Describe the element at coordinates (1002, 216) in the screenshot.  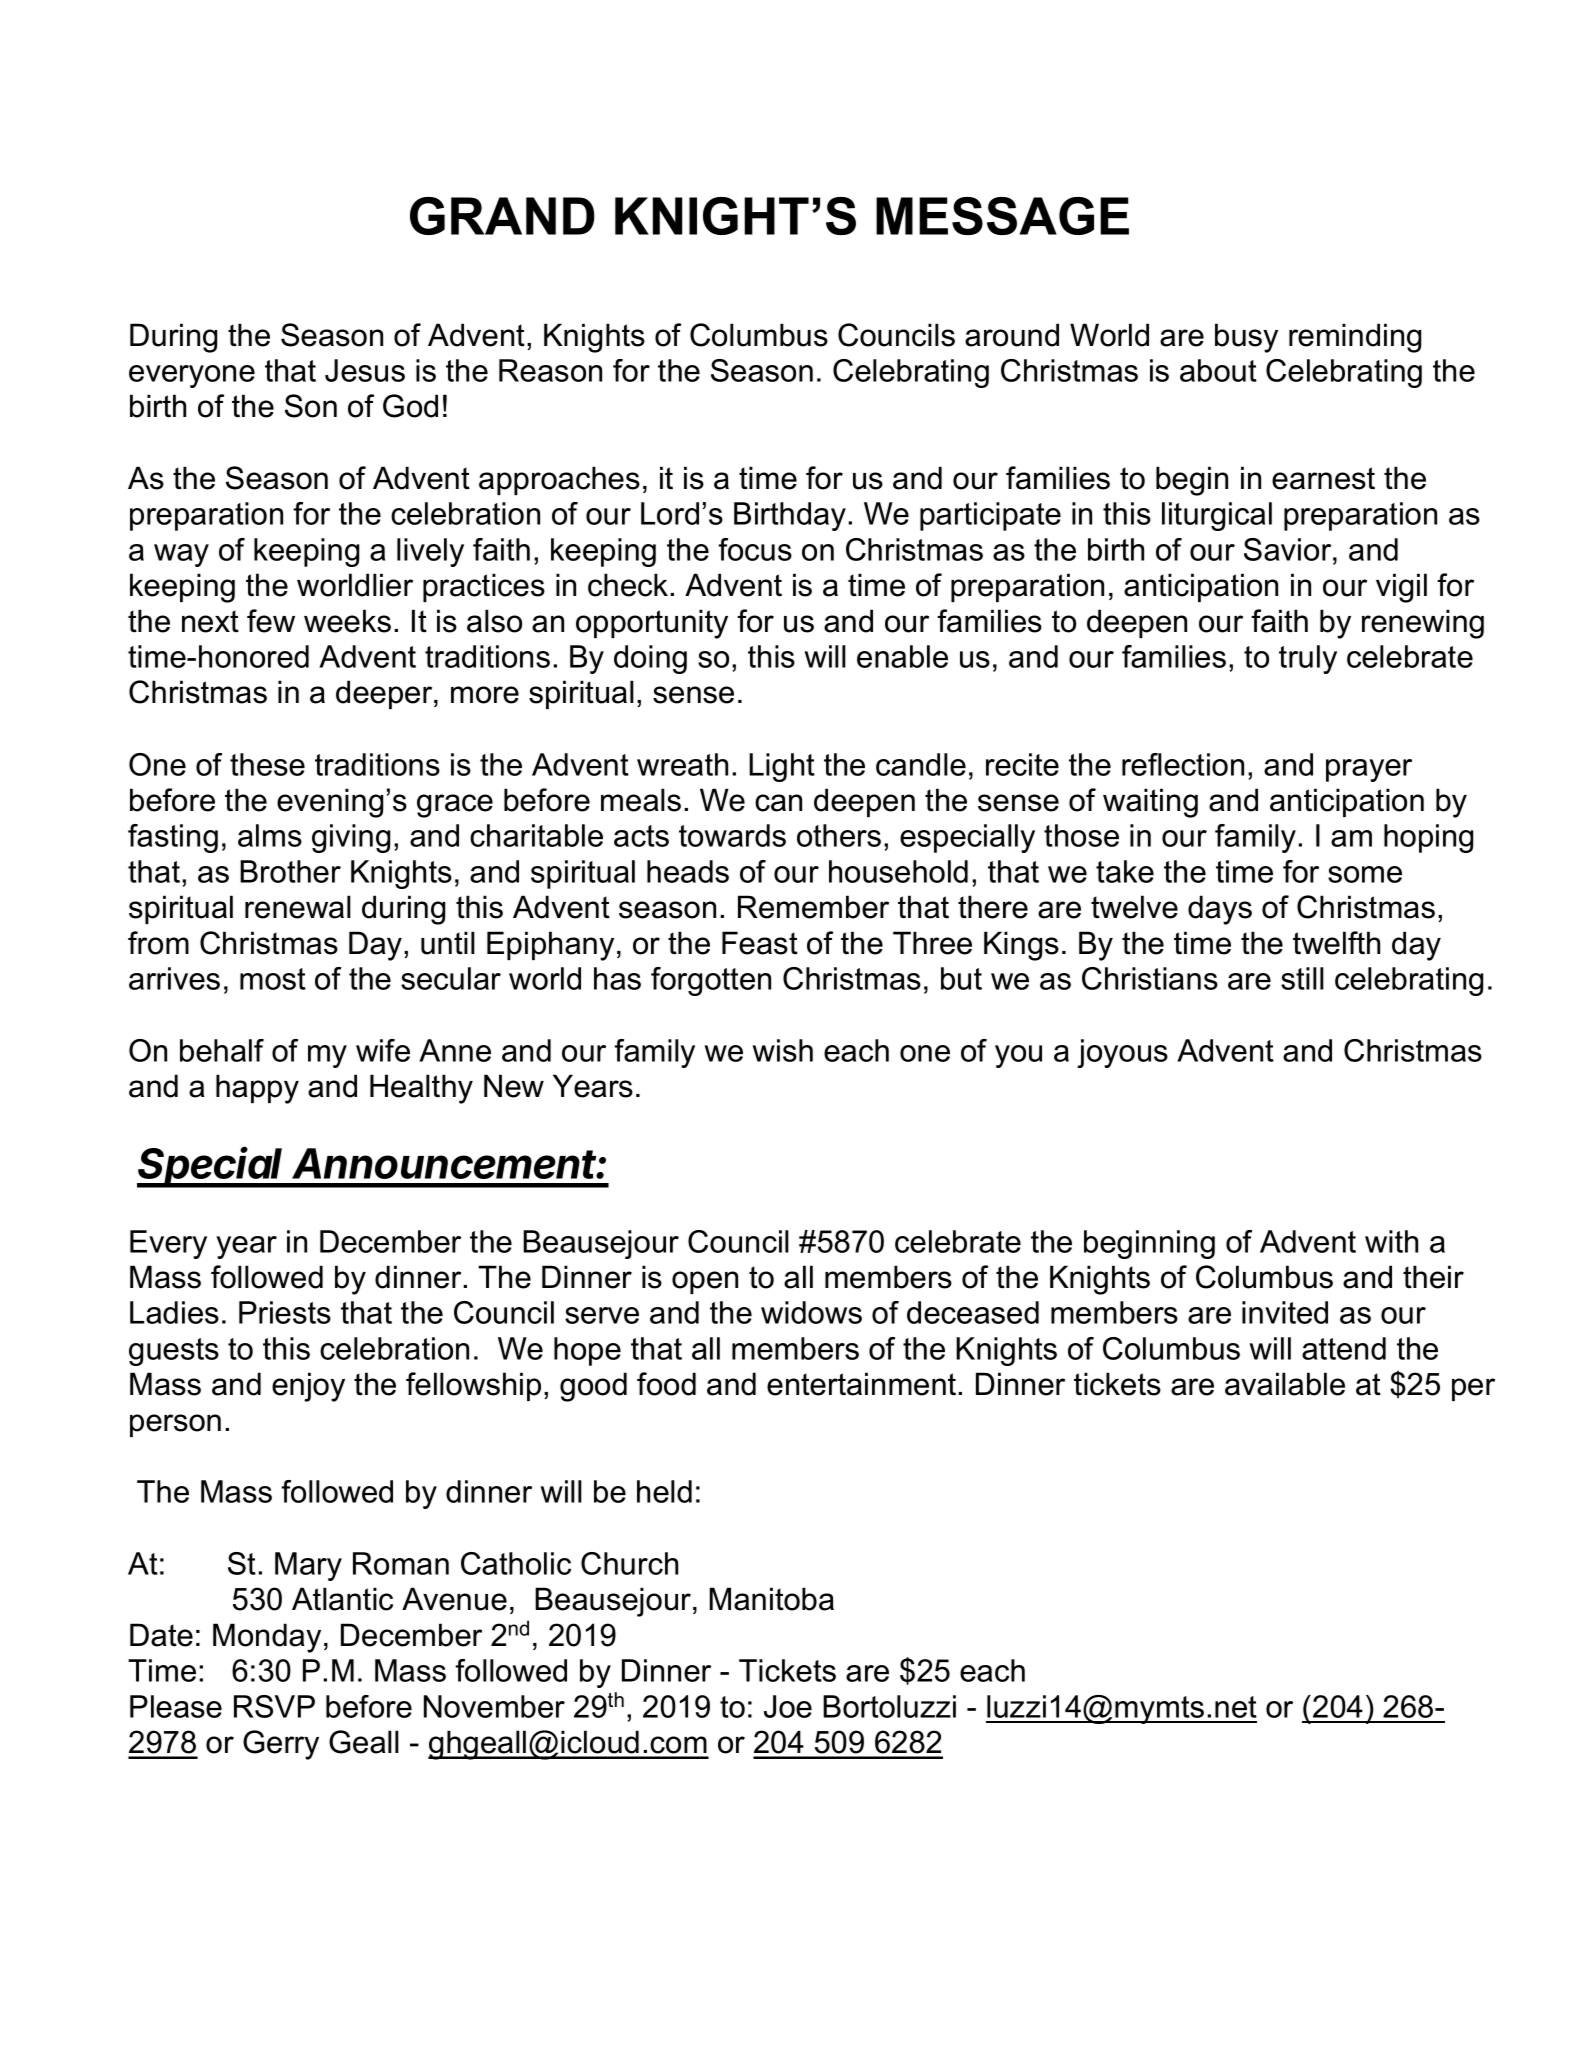
I see `MESSAGE` at that location.
